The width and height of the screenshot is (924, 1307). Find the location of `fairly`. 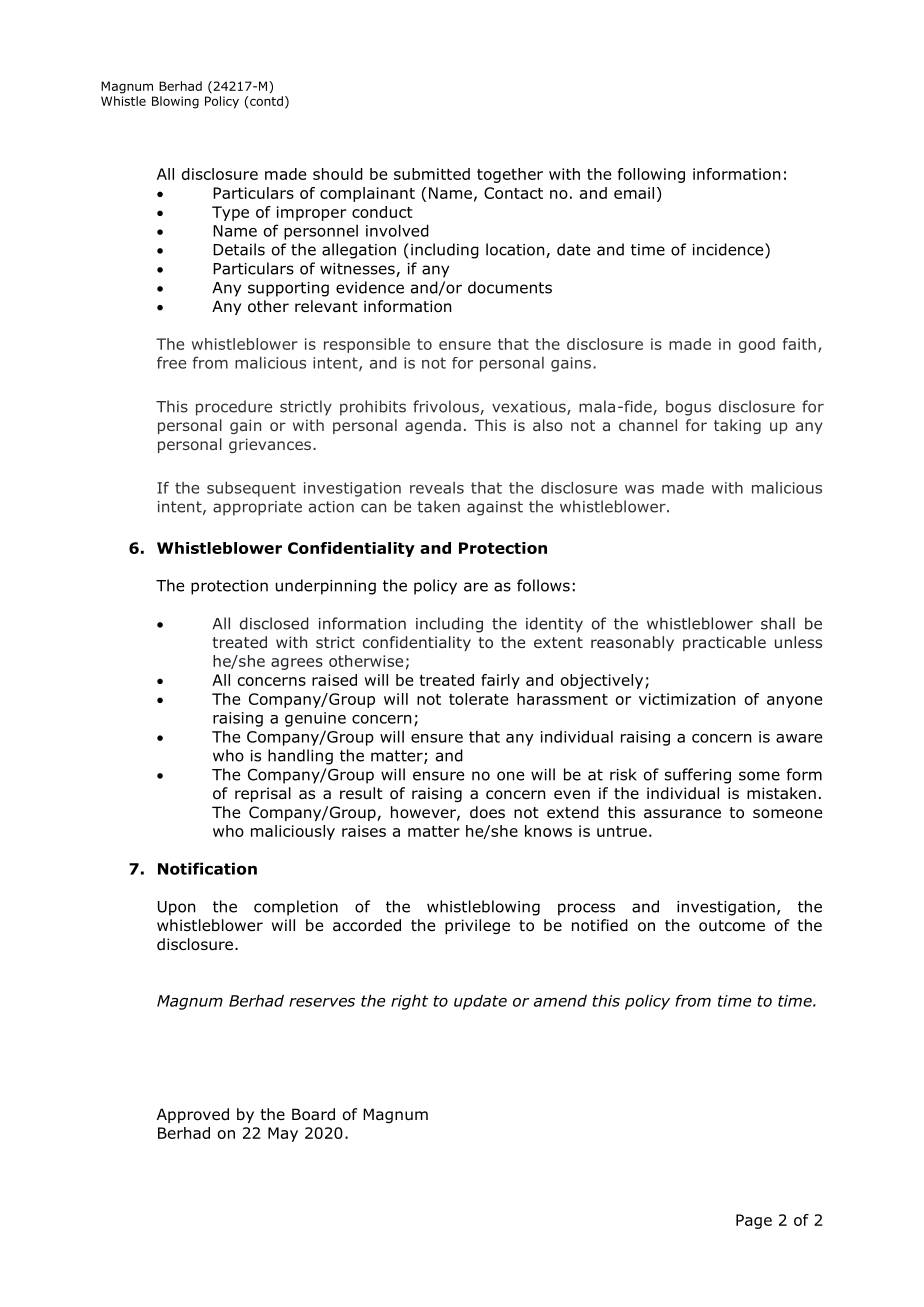

fairly is located at coordinates (500, 681).
